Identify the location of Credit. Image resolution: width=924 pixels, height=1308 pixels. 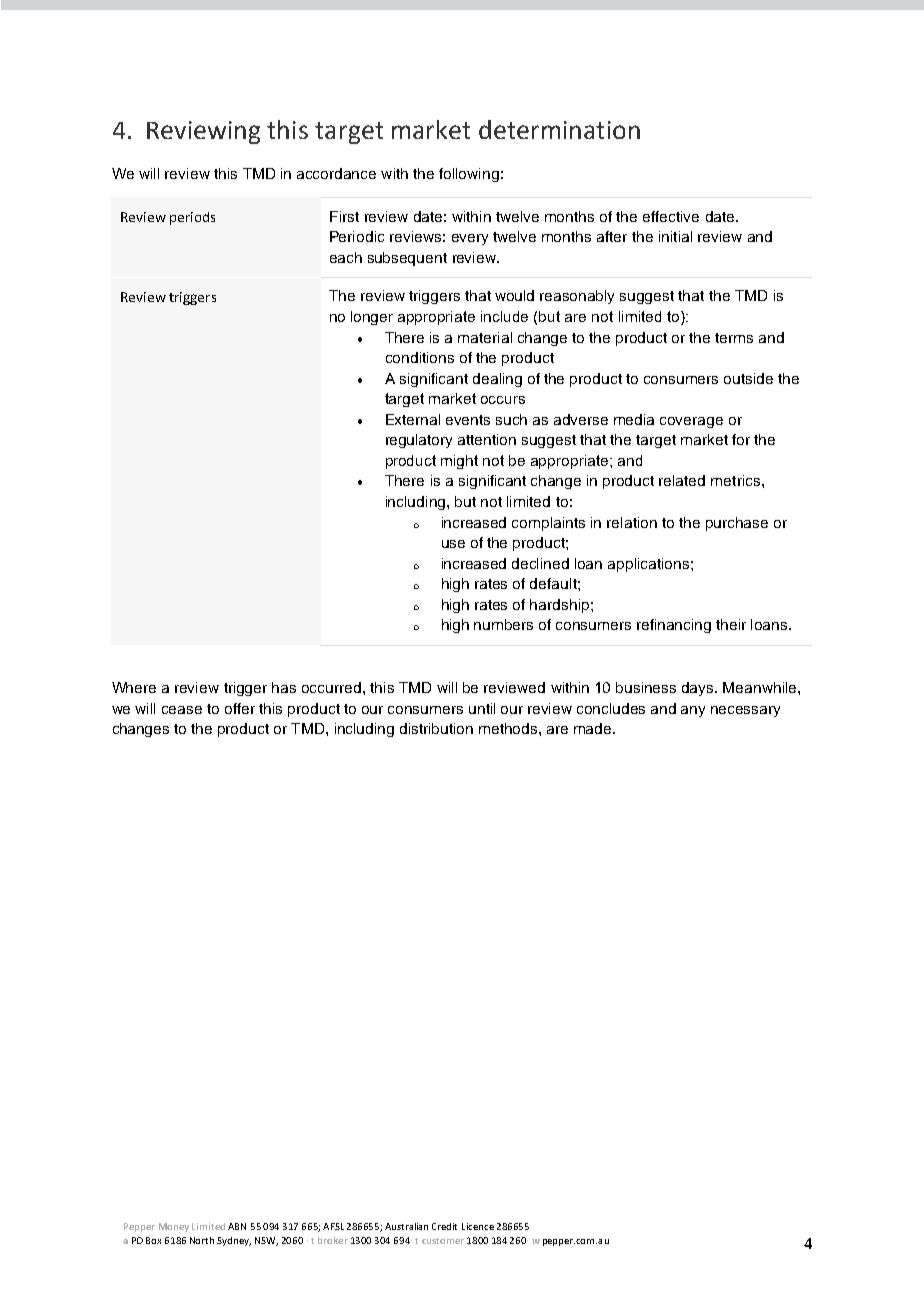
(444, 1226).
